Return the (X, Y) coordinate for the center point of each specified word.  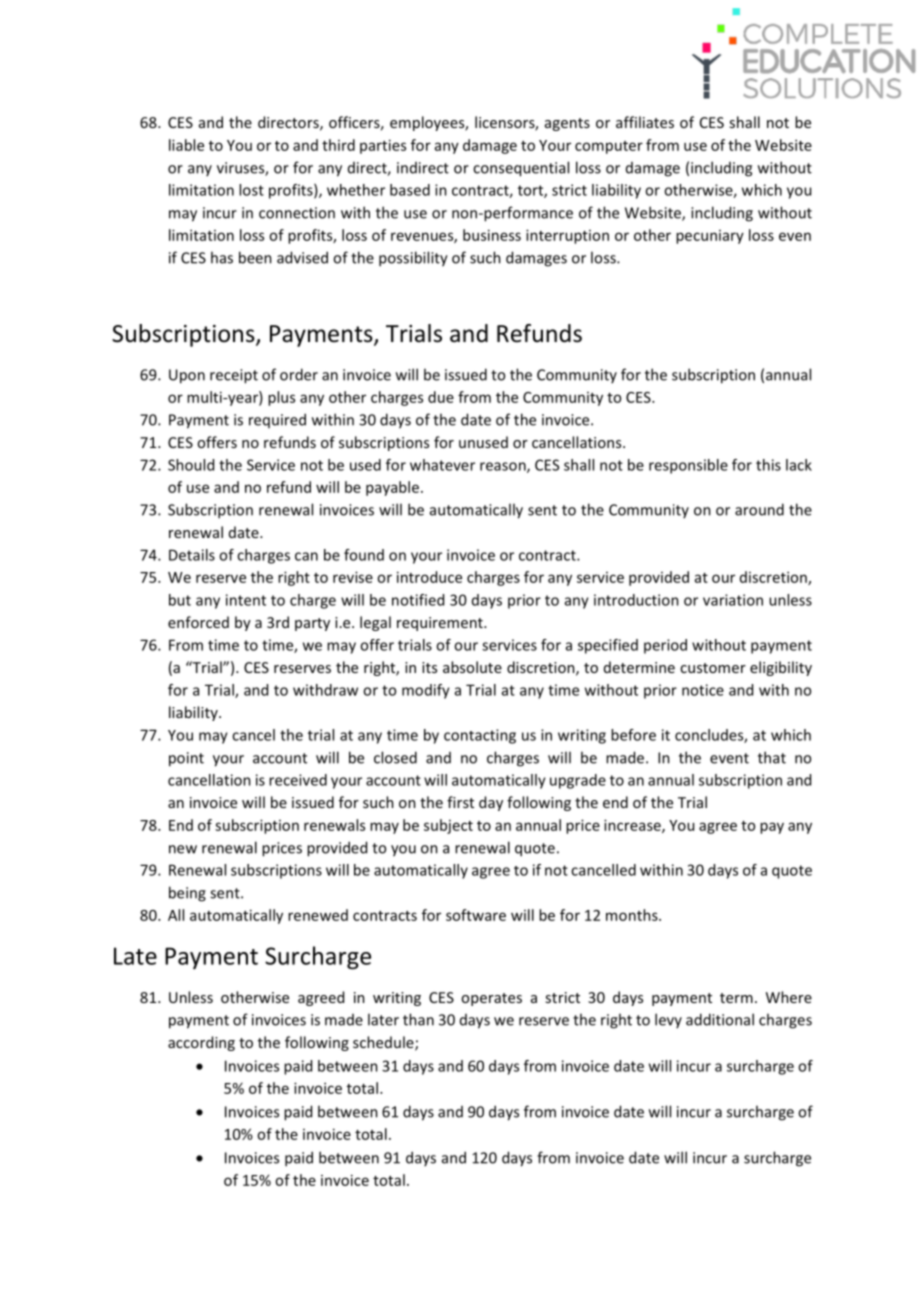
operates (491, 999)
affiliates (645, 122)
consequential (521, 169)
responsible (688, 466)
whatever (442, 465)
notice (703, 690)
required (277, 420)
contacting (480, 736)
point (186, 759)
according (201, 1043)
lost (251, 190)
